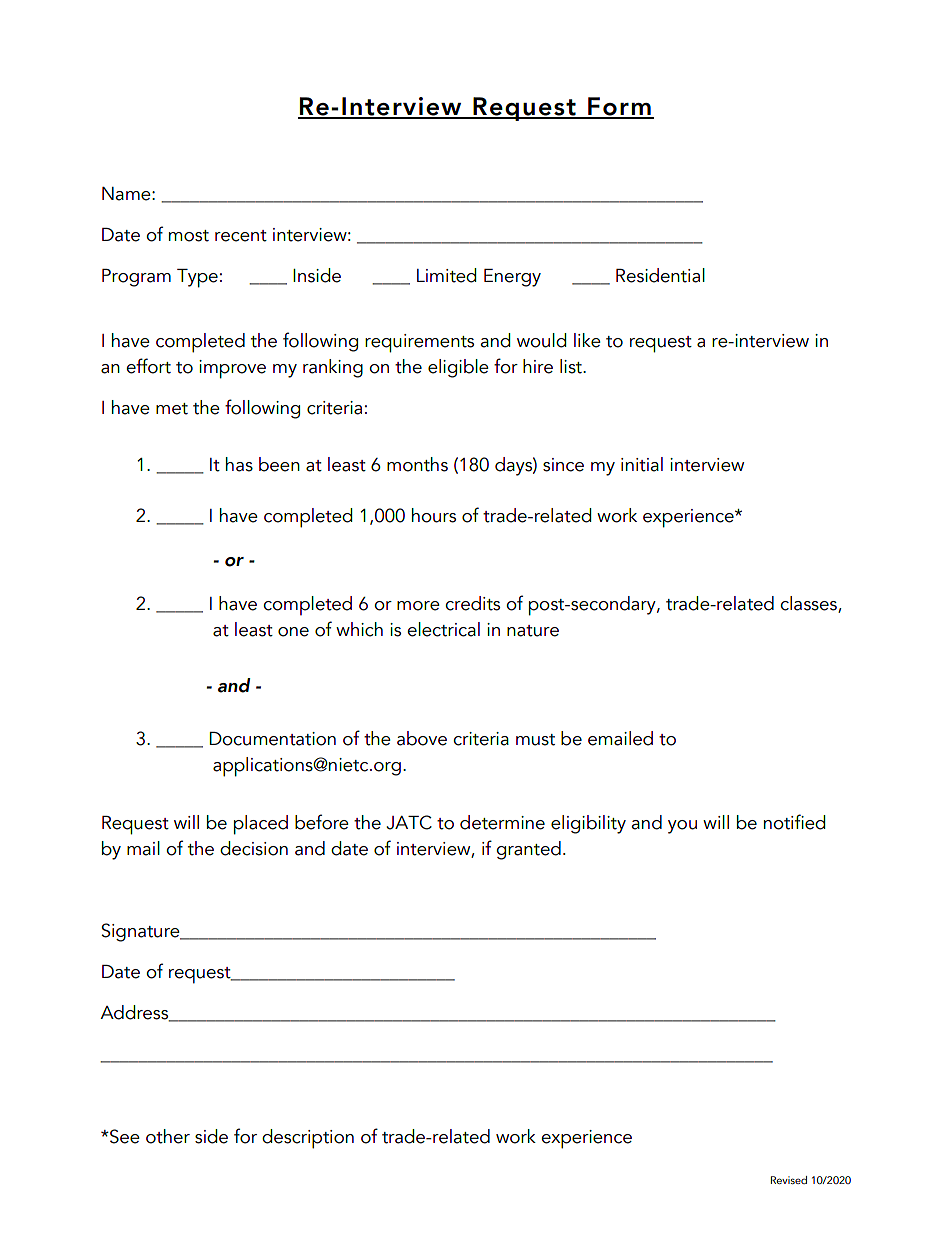 This image has width=952, height=1233. I want to click on determine, so click(502, 822).
